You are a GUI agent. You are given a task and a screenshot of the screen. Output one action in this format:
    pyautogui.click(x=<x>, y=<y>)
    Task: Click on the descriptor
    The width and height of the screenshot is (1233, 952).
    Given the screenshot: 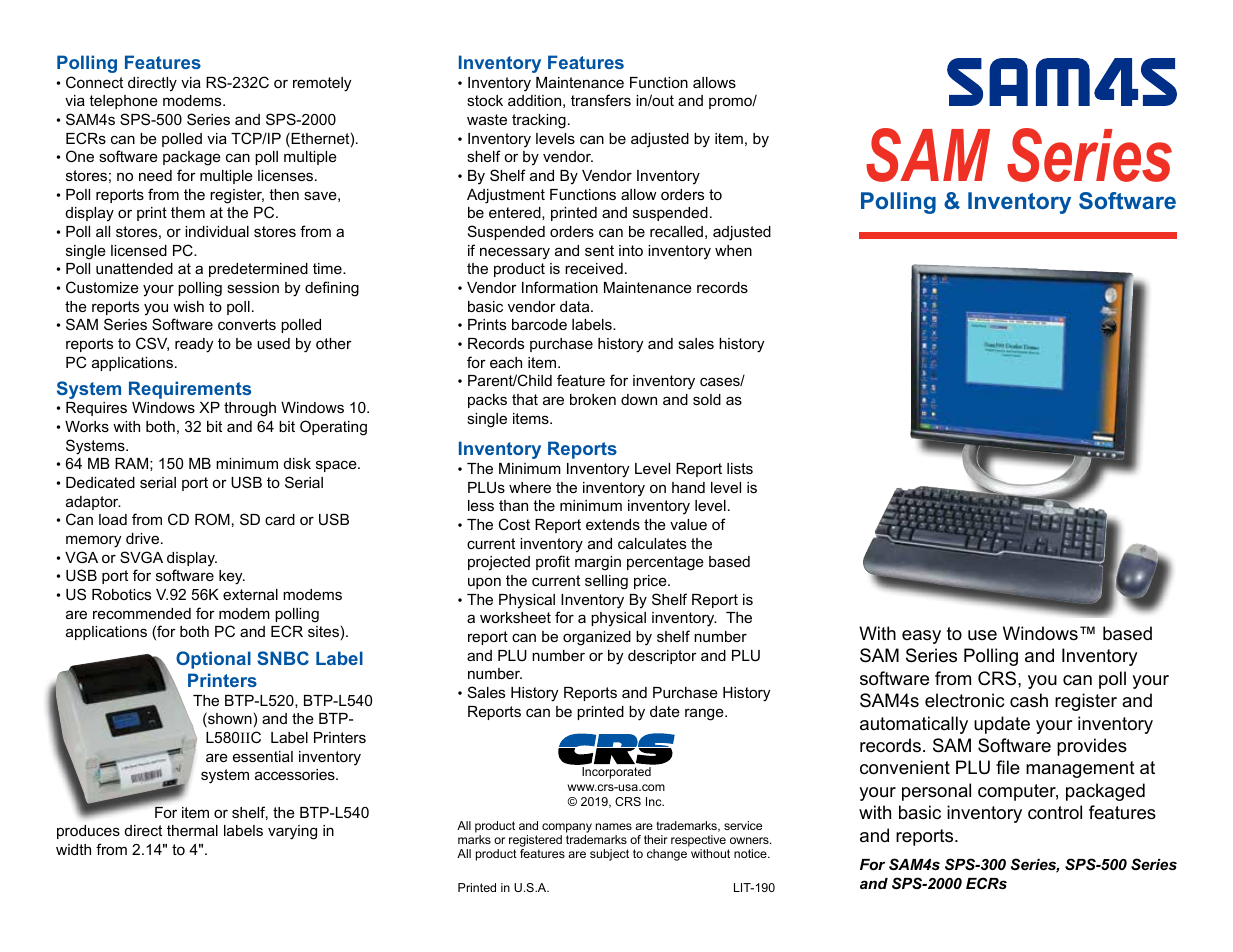 What is the action you would take?
    pyautogui.click(x=662, y=657)
